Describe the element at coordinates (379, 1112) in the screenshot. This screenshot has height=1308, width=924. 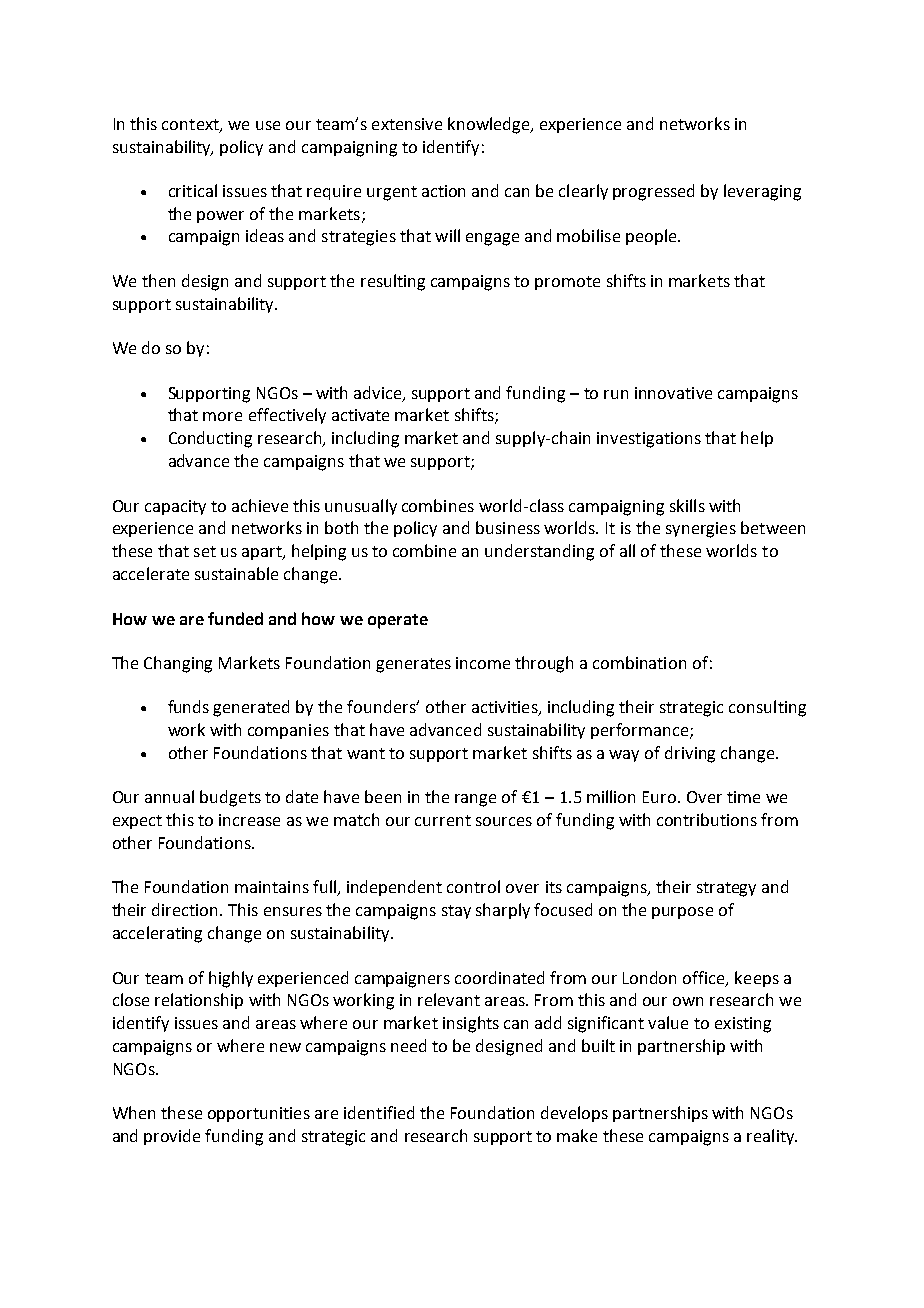
I see `identified` at that location.
